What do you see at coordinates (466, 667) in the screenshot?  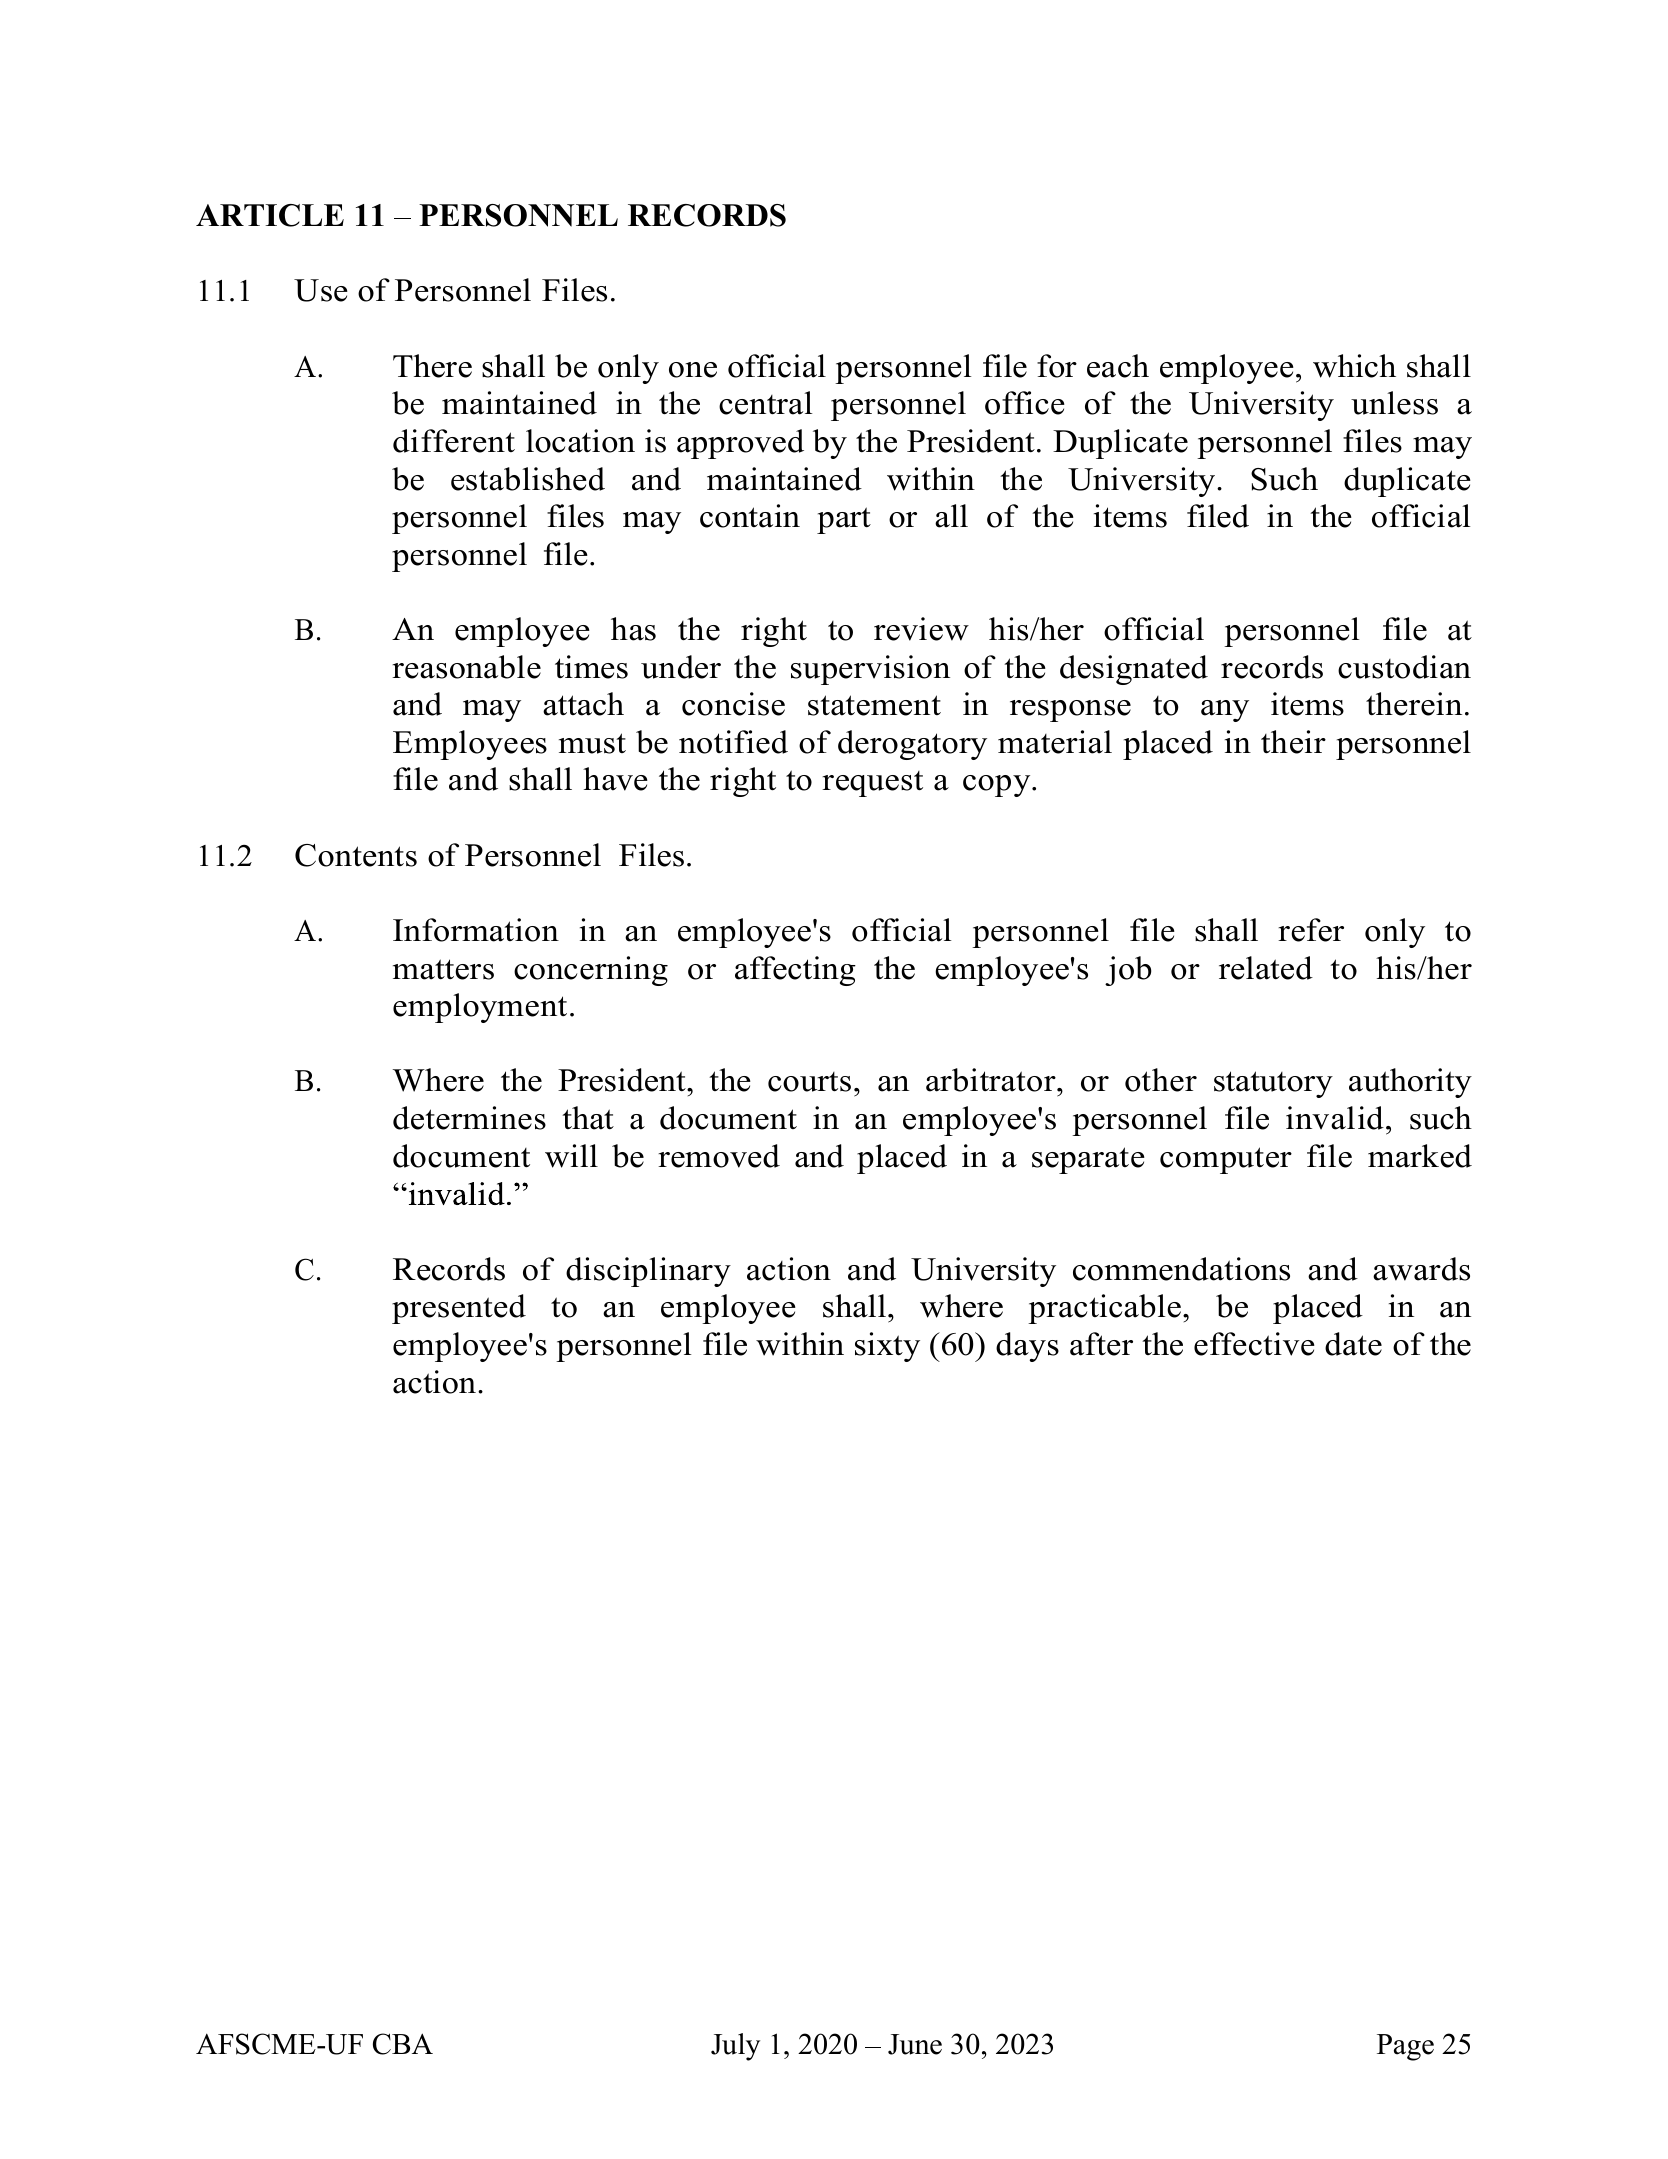 I see `reasonable` at bounding box center [466, 667].
